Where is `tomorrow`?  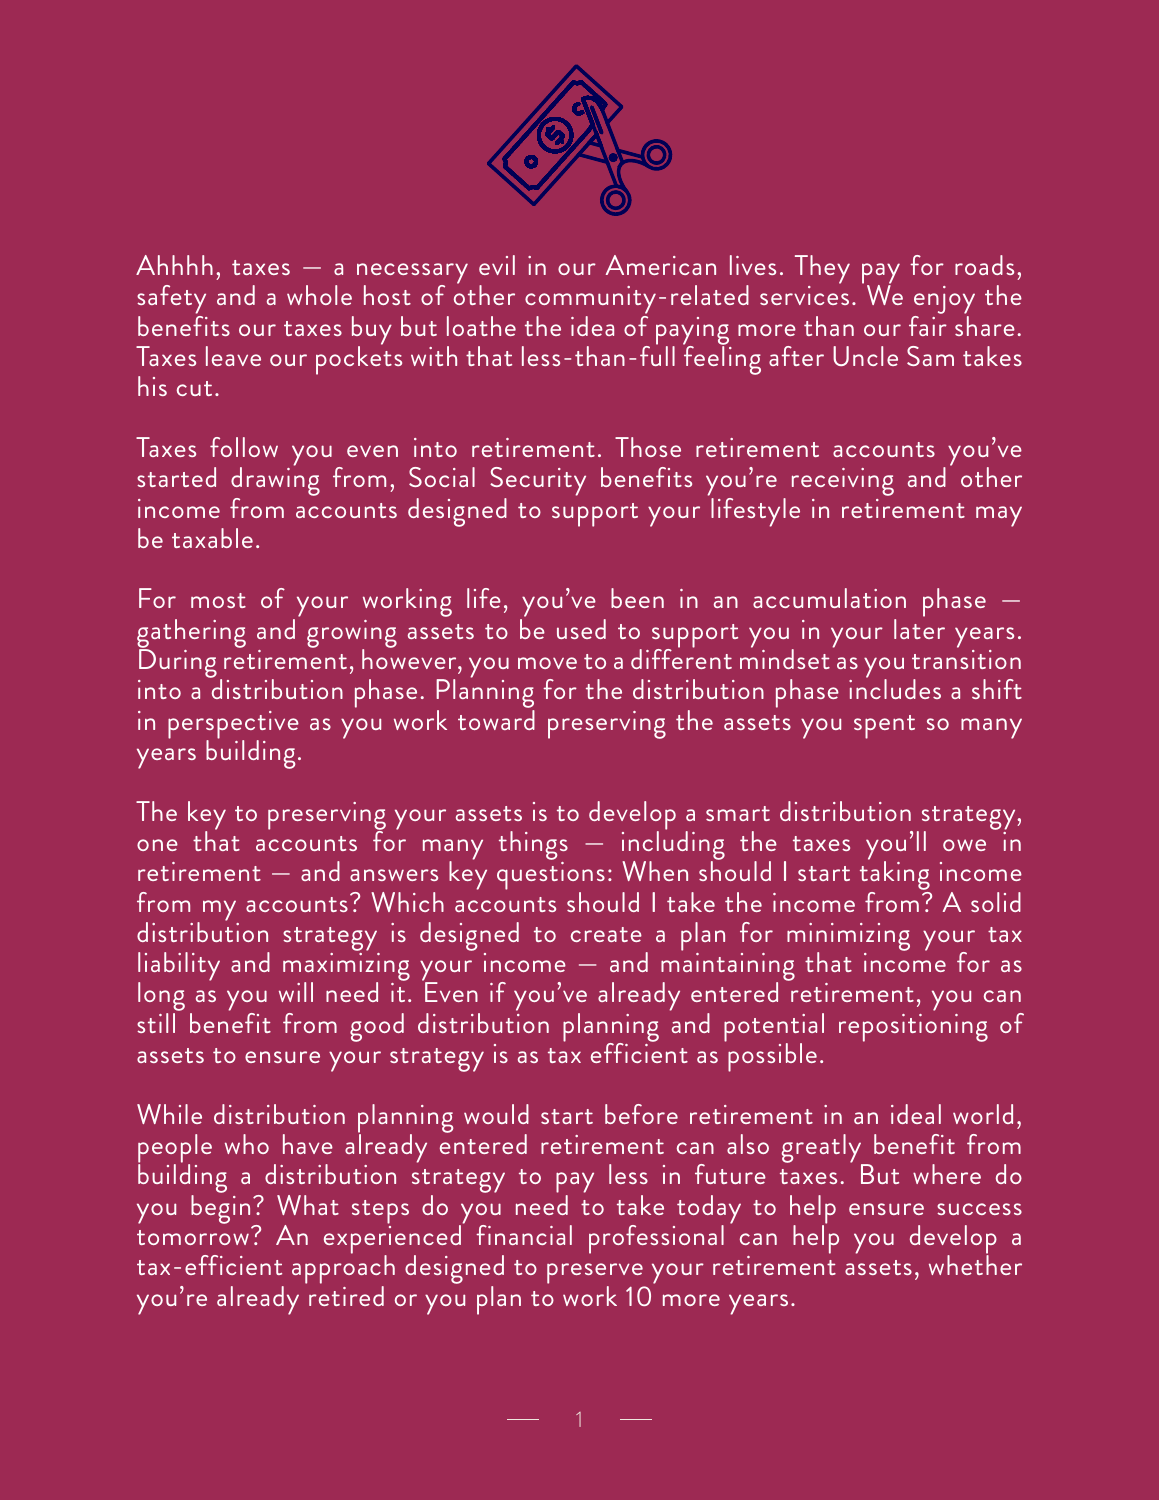
tomorrow is located at coordinates (193, 1237).
